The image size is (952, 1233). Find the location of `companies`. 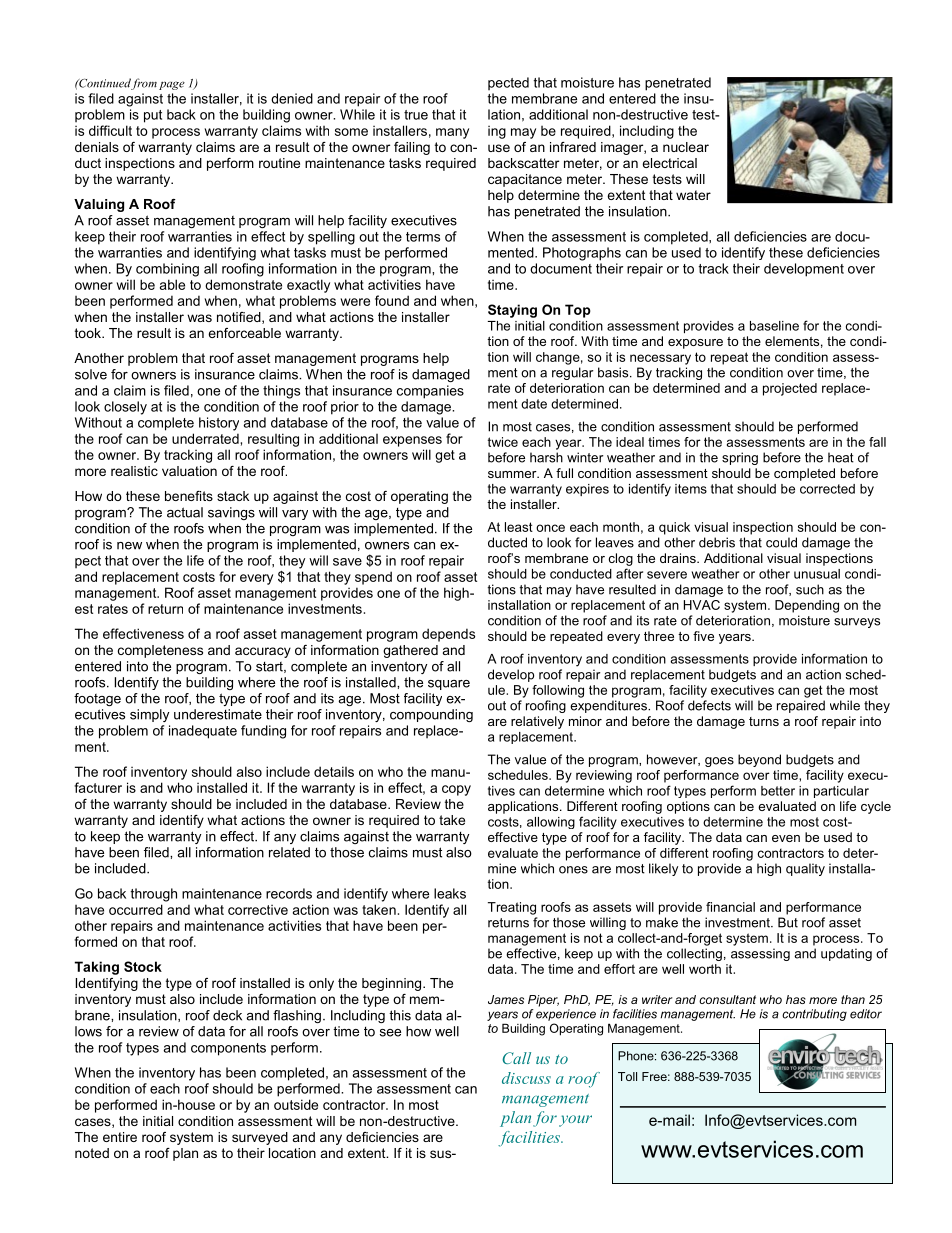

companies is located at coordinates (430, 392).
